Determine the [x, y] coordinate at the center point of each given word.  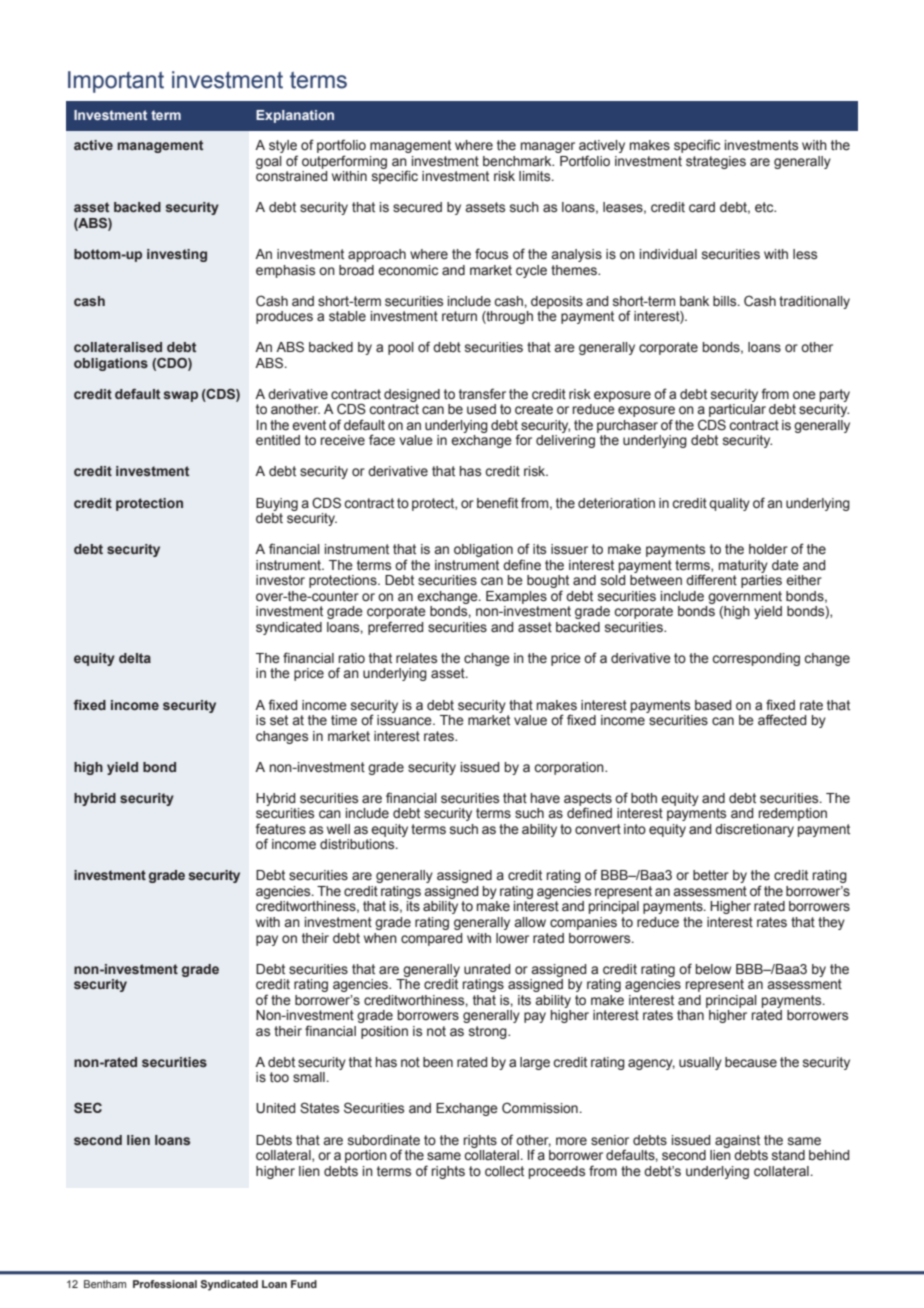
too [279, 1077]
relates [416, 658]
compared [432, 939]
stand [788, 1155]
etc [765, 207]
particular [737, 412]
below [713, 969]
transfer [482, 394]
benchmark [518, 161]
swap [181, 396]
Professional [165, 1284]
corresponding [756, 659]
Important [116, 82]
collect [504, 1171]
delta [135, 658]
